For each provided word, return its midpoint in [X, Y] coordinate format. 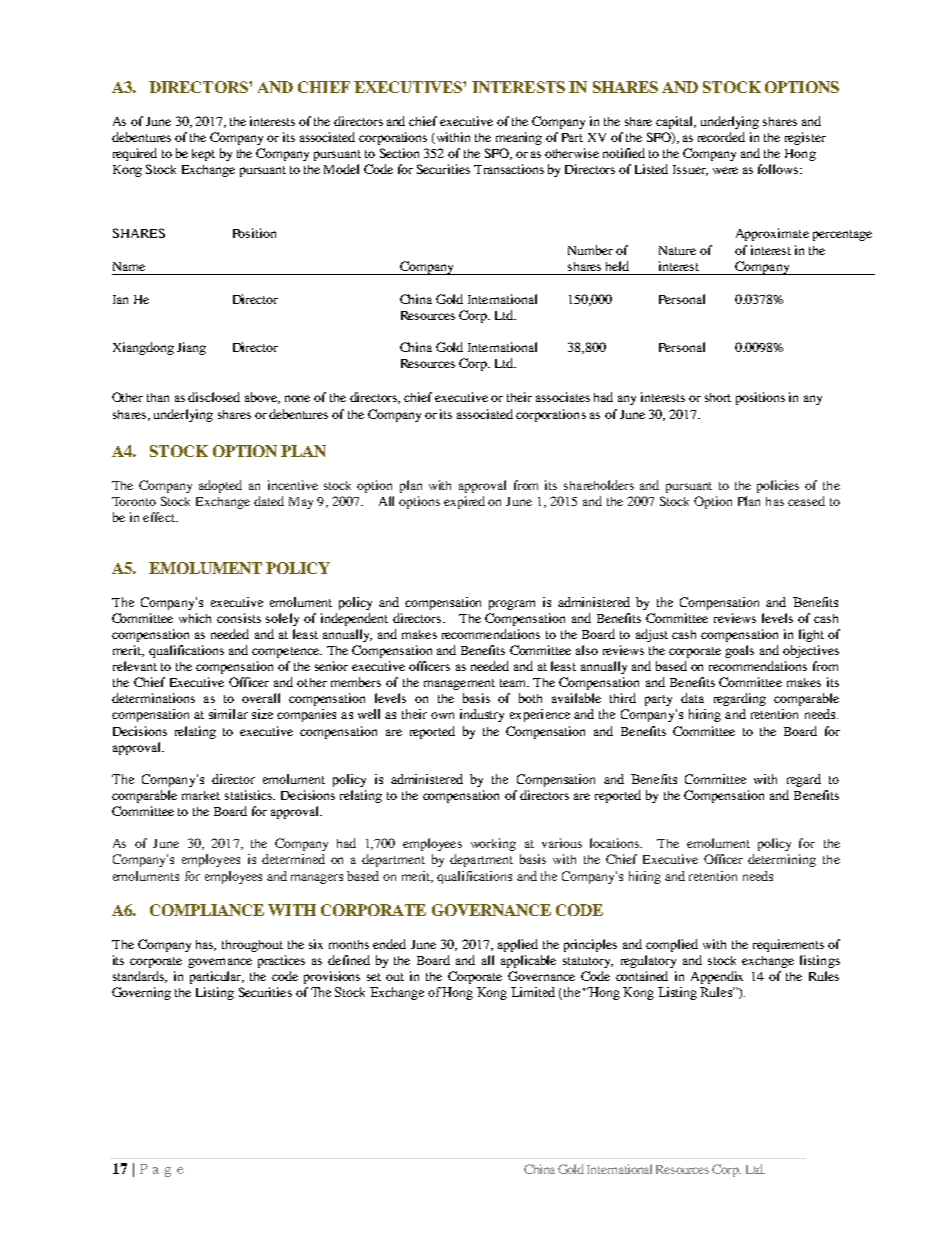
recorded [721, 137]
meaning [519, 138]
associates [563, 397]
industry [482, 715]
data [692, 698]
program [512, 605]
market [201, 795]
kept [203, 155]
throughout [252, 946]
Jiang [191, 348]
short [718, 397]
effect [160, 517]
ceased [806, 501]
